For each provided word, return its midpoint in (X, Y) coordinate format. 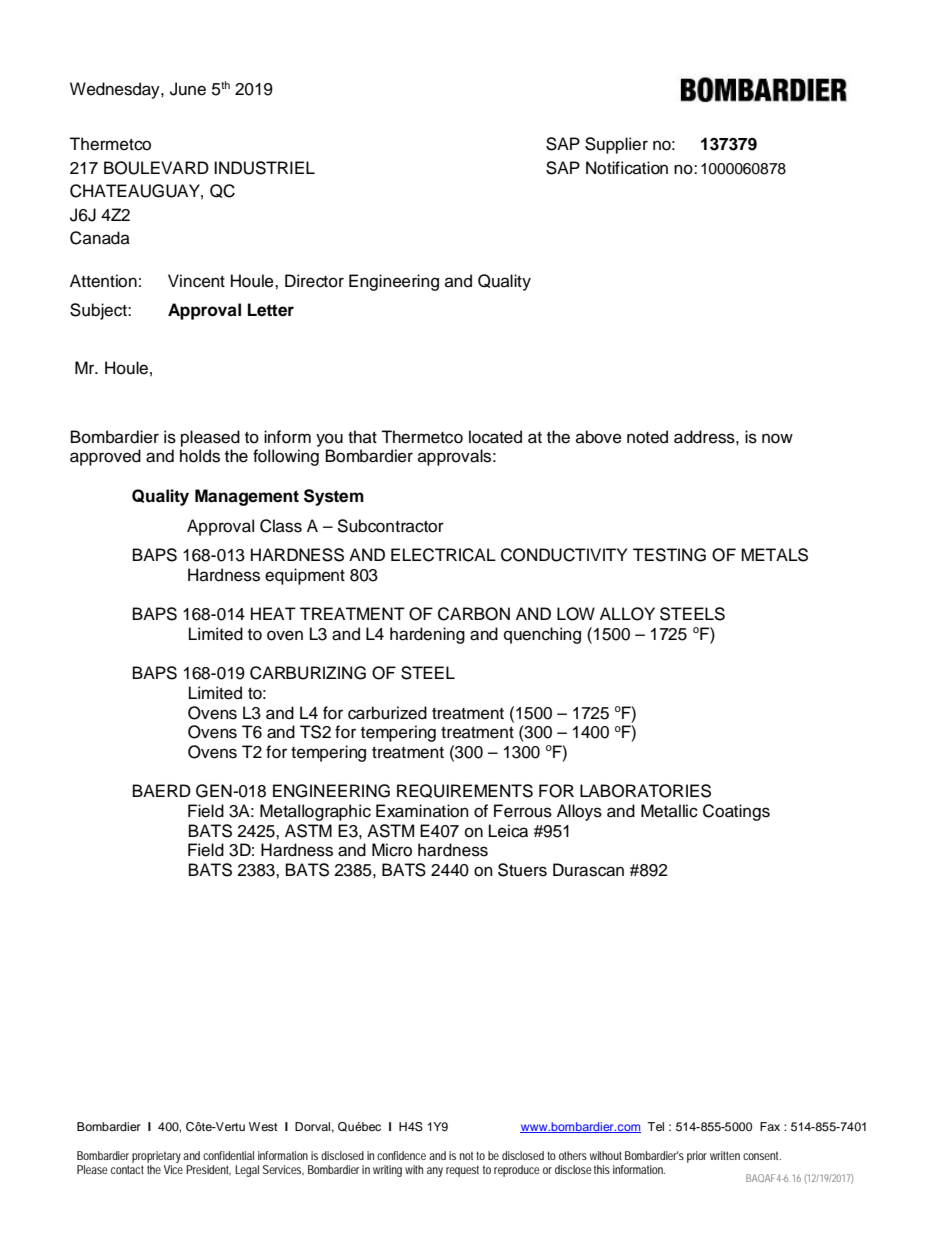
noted (647, 437)
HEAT (273, 613)
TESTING (669, 555)
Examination (422, 811)
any (435, 1172)
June (188, 89)
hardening (427, 635)
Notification (627, 168)
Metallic (669, 811)
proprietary (158, 1157)
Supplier (616, 145)
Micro (392, 850)
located (495, 437)
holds (200, 456)
